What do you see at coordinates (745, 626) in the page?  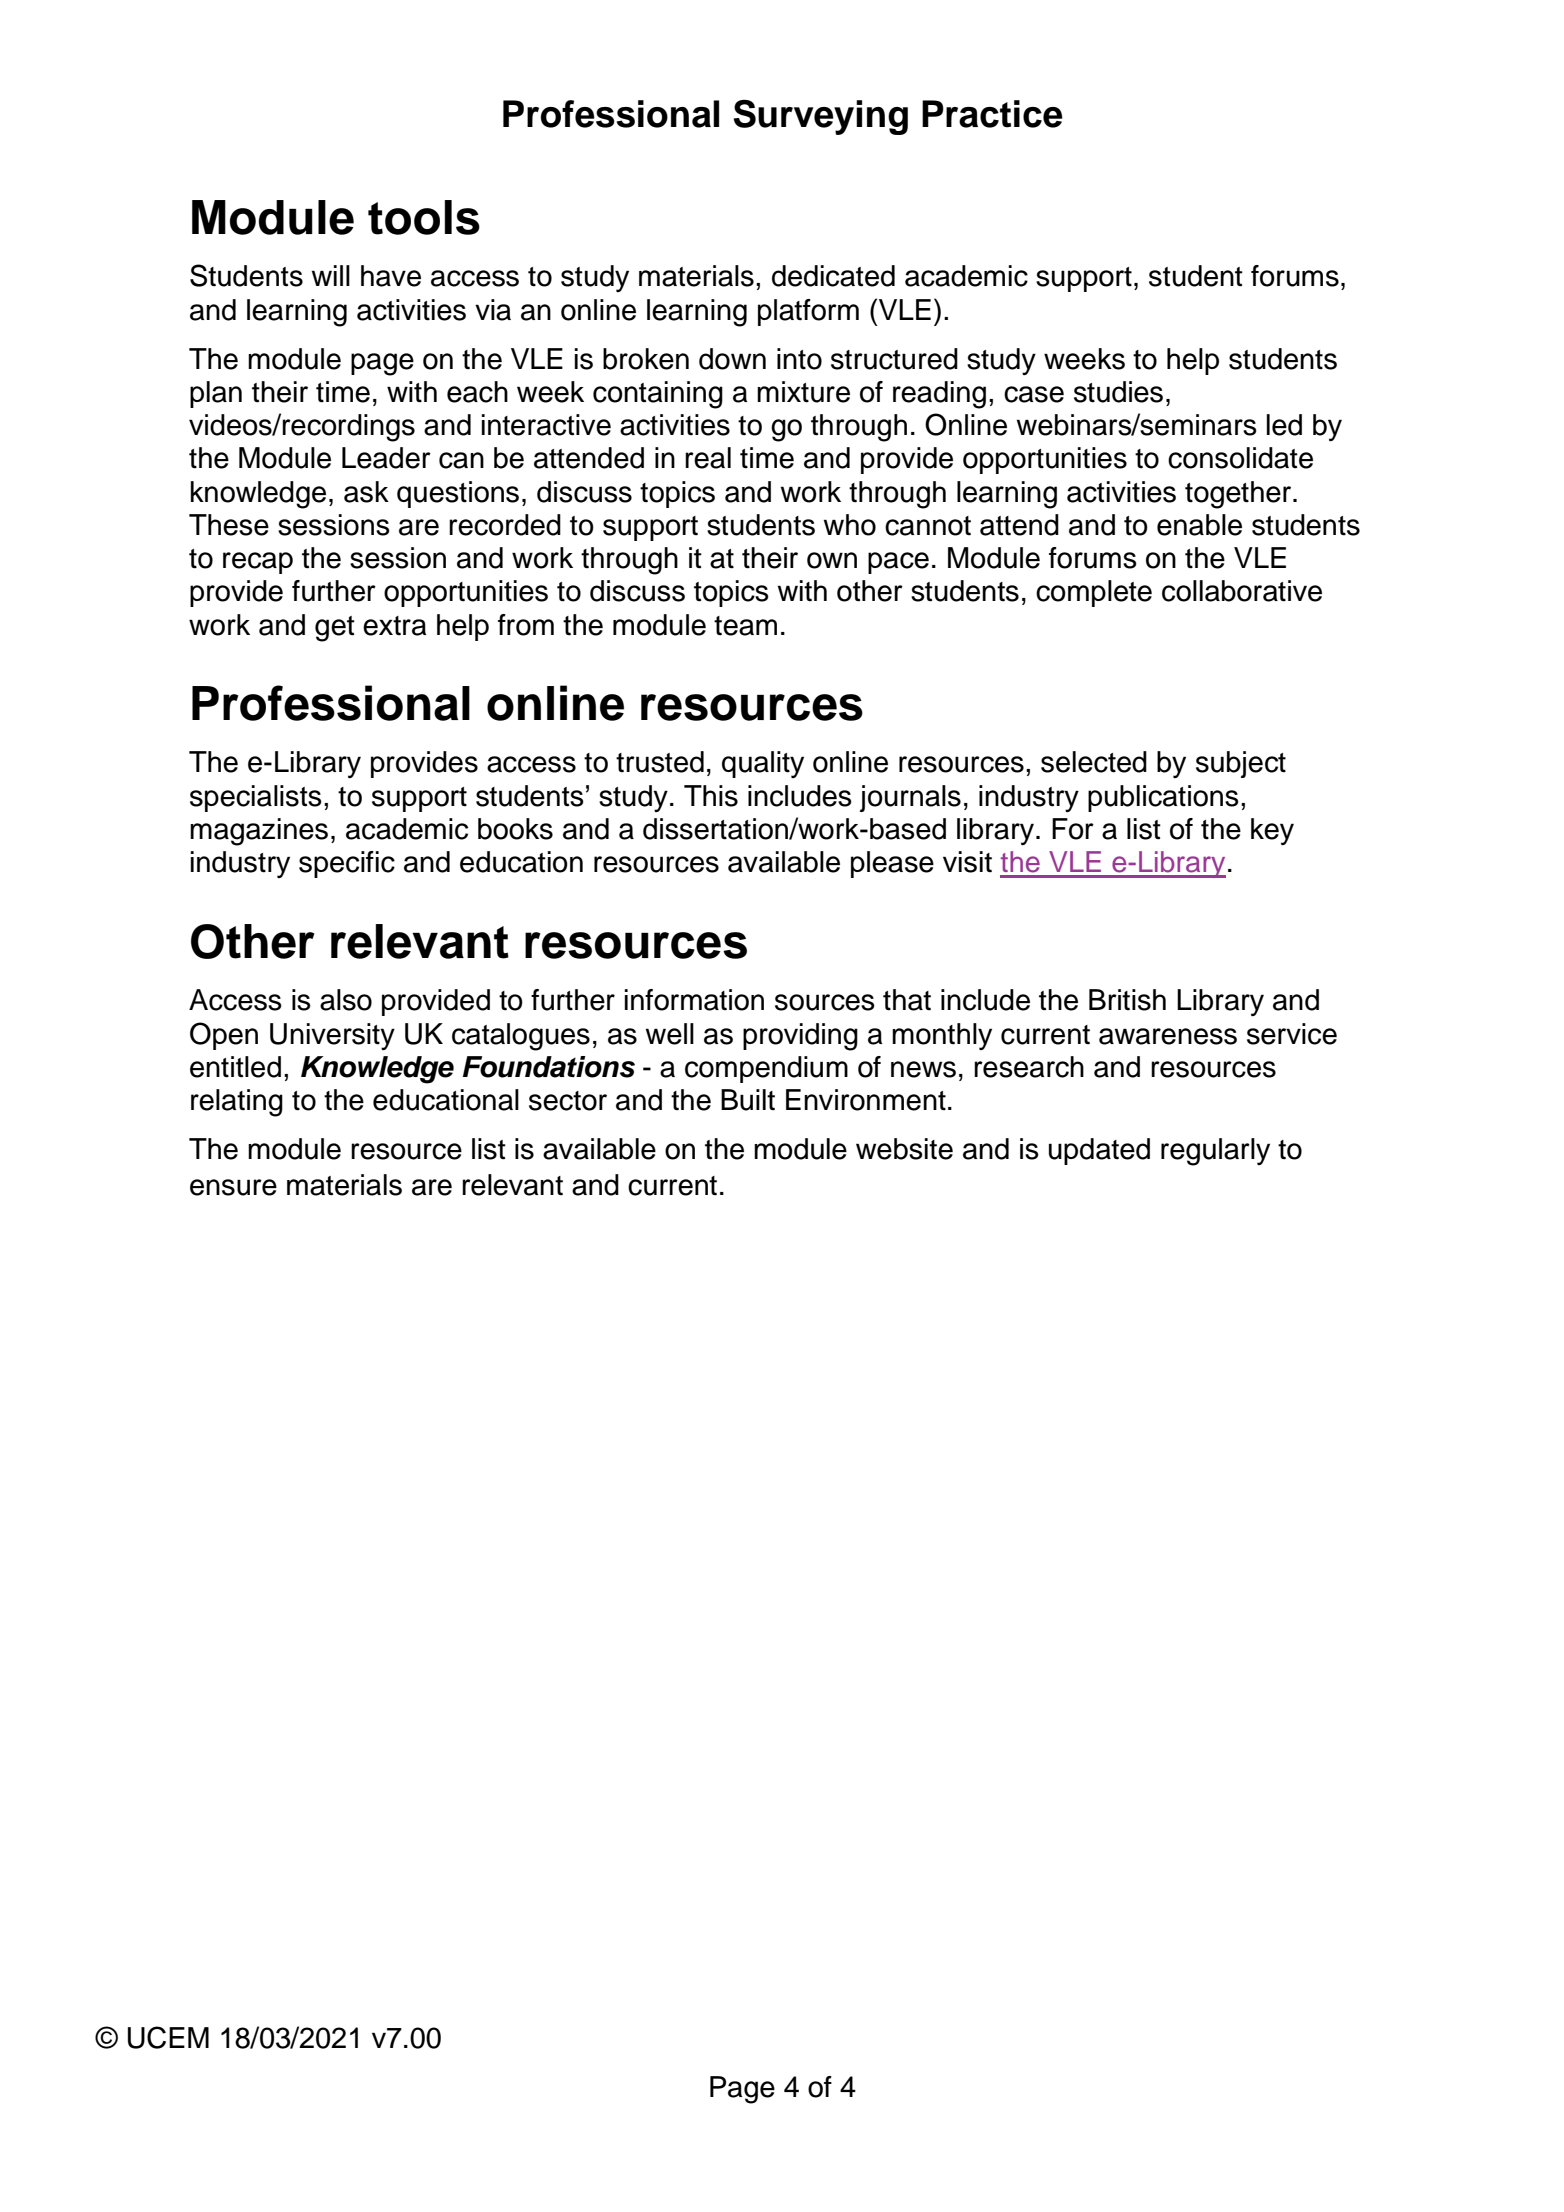 I see `team` at bounding box center [745, 626].
